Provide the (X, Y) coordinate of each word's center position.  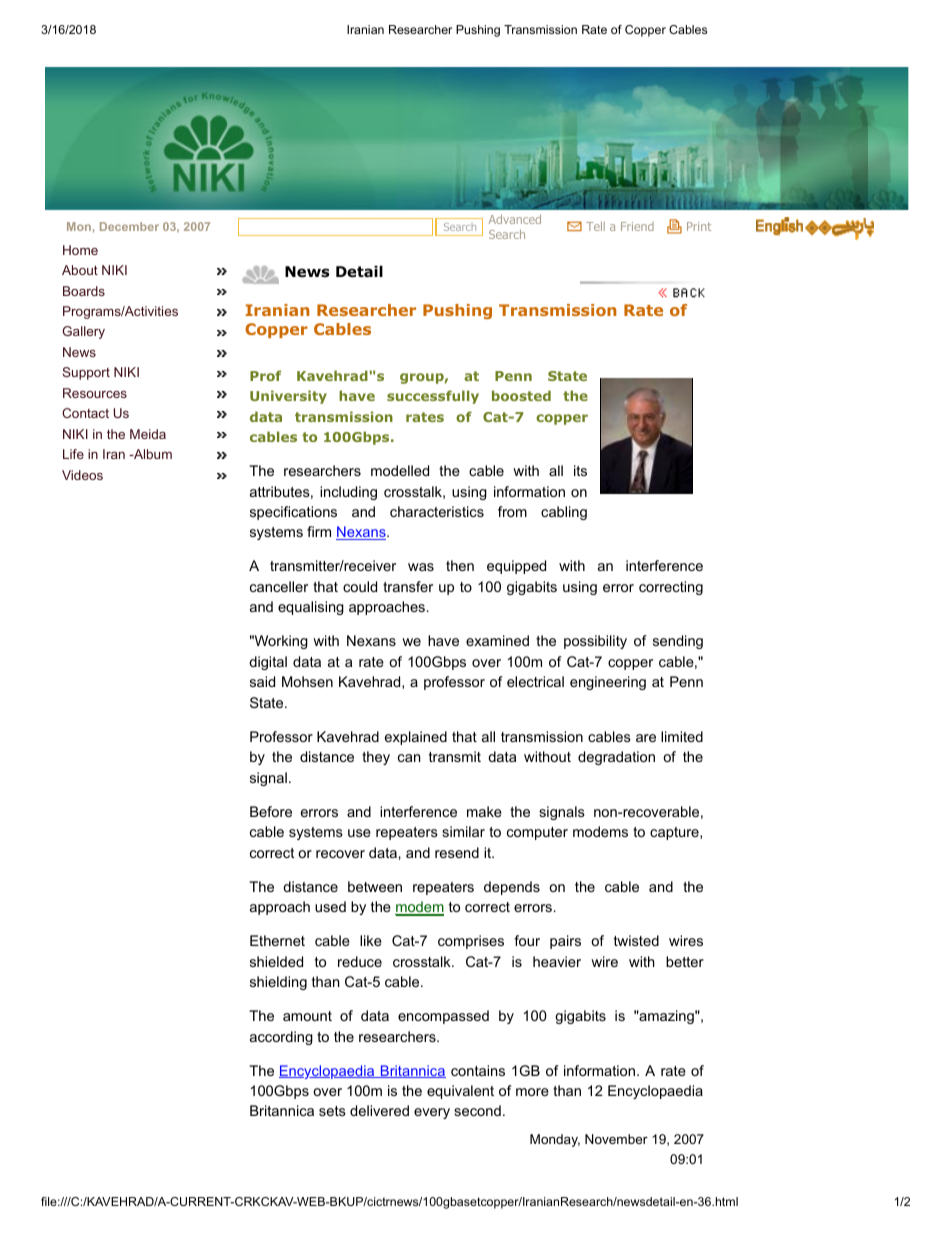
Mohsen (307, 681)
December (129, 226)
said (262, 681)
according (281, 1038)
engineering (608, 683)
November (616, 1139)
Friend (637, 226)
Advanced (515, 219)
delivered (379, 1110)
